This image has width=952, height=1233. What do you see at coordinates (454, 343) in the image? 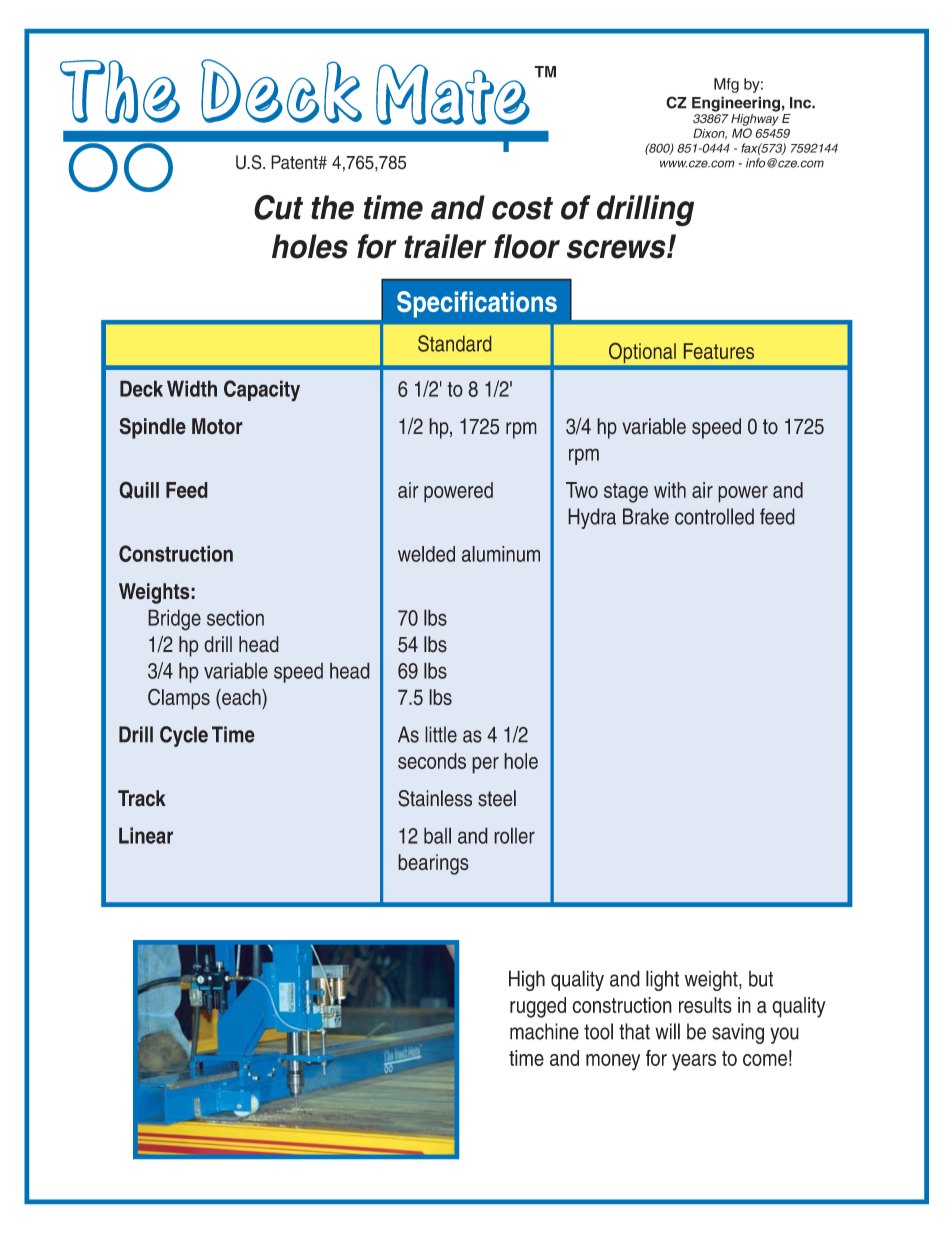
I see `Standard` at bounding box center [454, 343].
